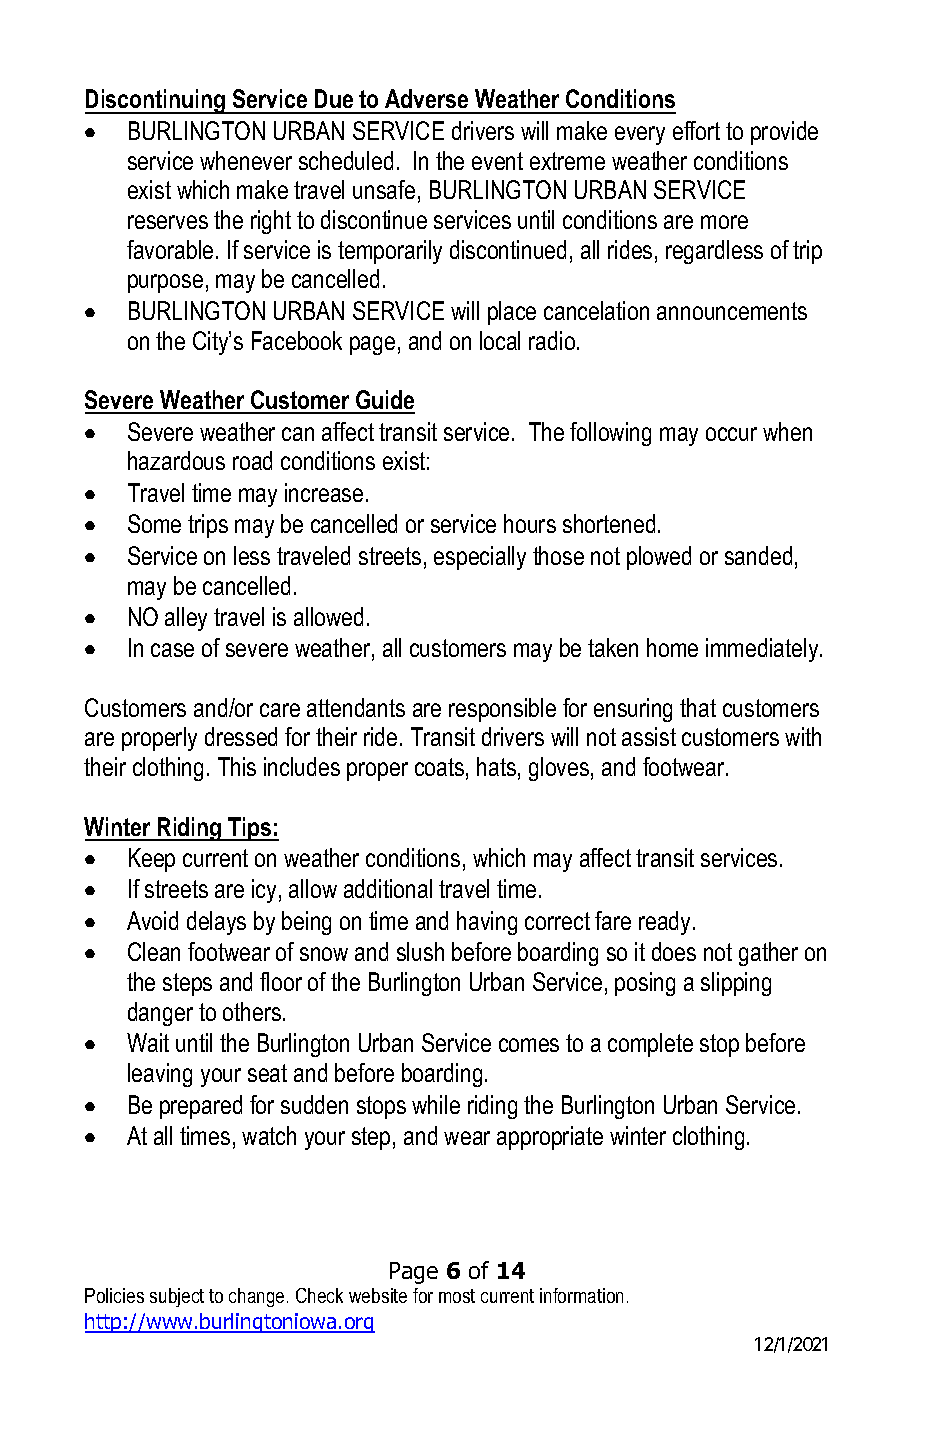 This page has height=1440, width=932. Describe the element at coordinates (176, 460) in the page. I see `hazardous` at that location.
